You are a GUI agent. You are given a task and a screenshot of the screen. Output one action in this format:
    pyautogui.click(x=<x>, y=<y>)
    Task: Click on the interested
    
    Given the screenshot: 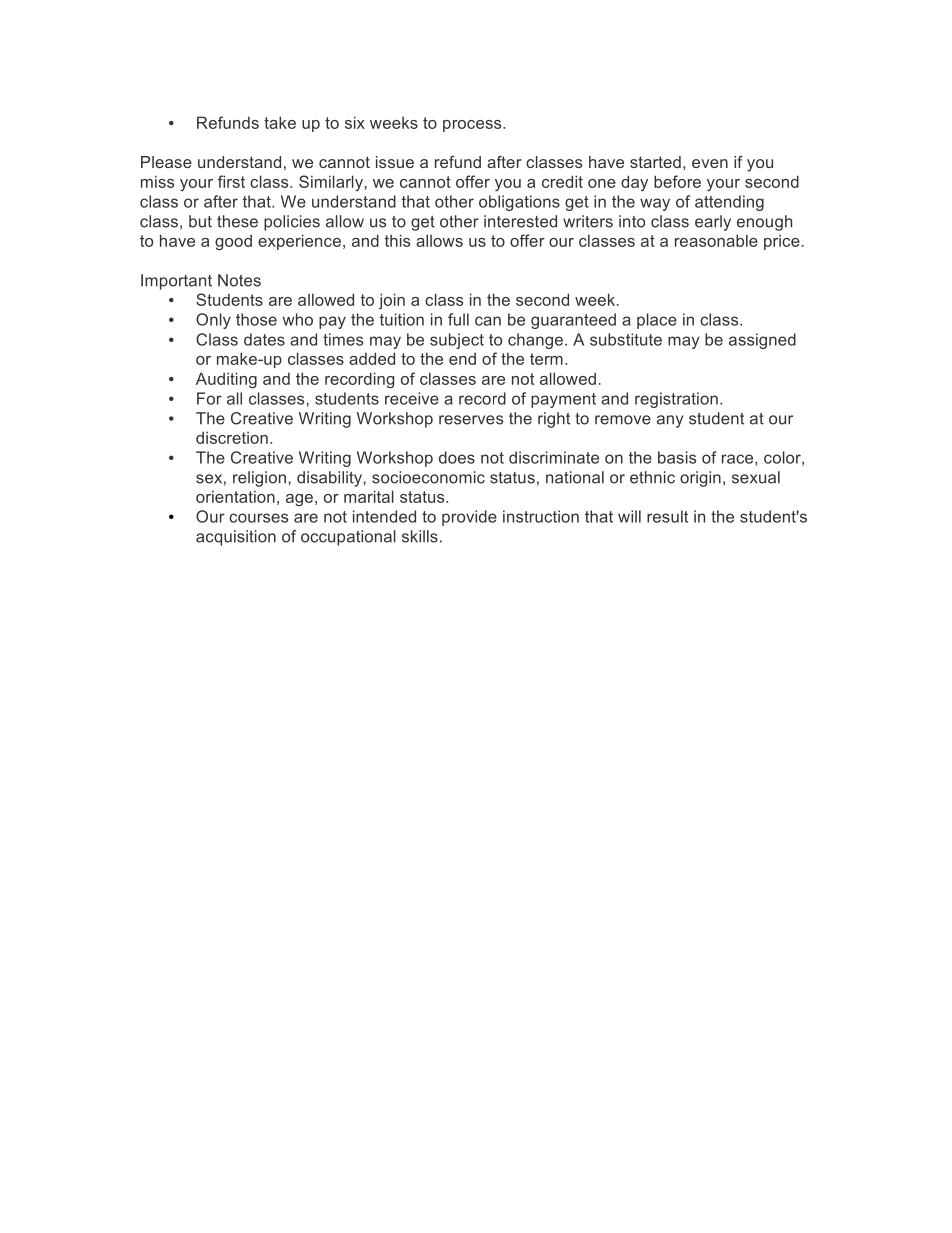 What is the action you would take?
    pyautogui.click(x=520, y=221)
